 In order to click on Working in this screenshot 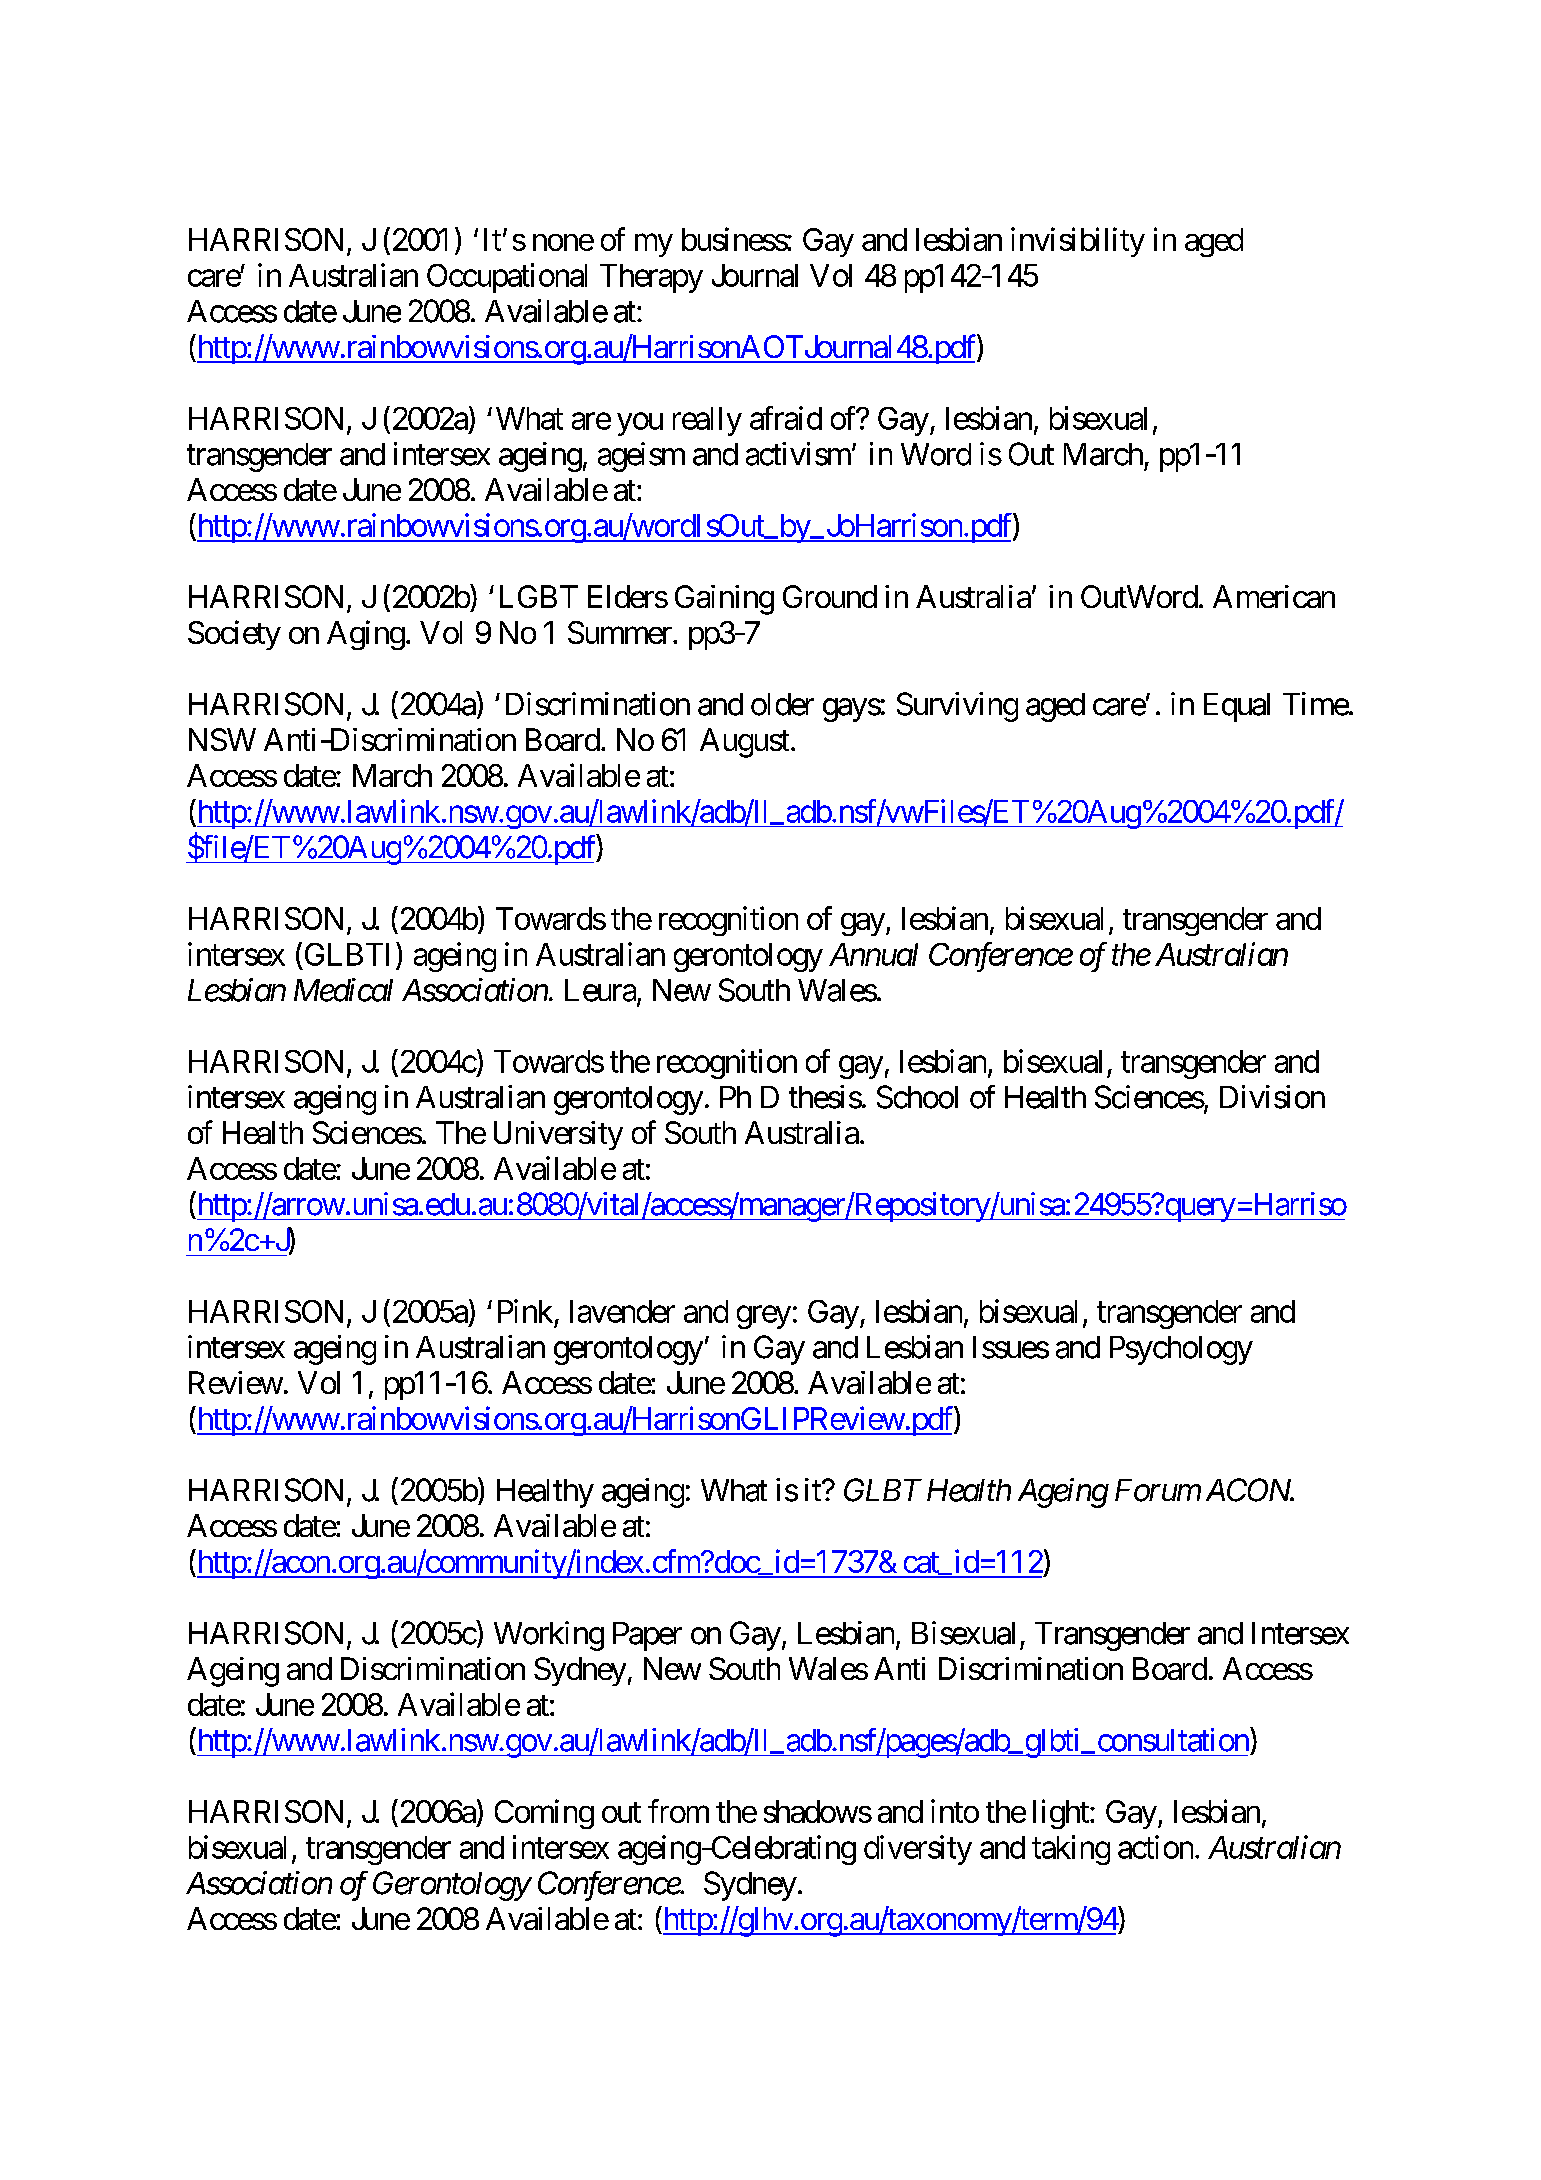, I will do `click(549, 1636)`.
